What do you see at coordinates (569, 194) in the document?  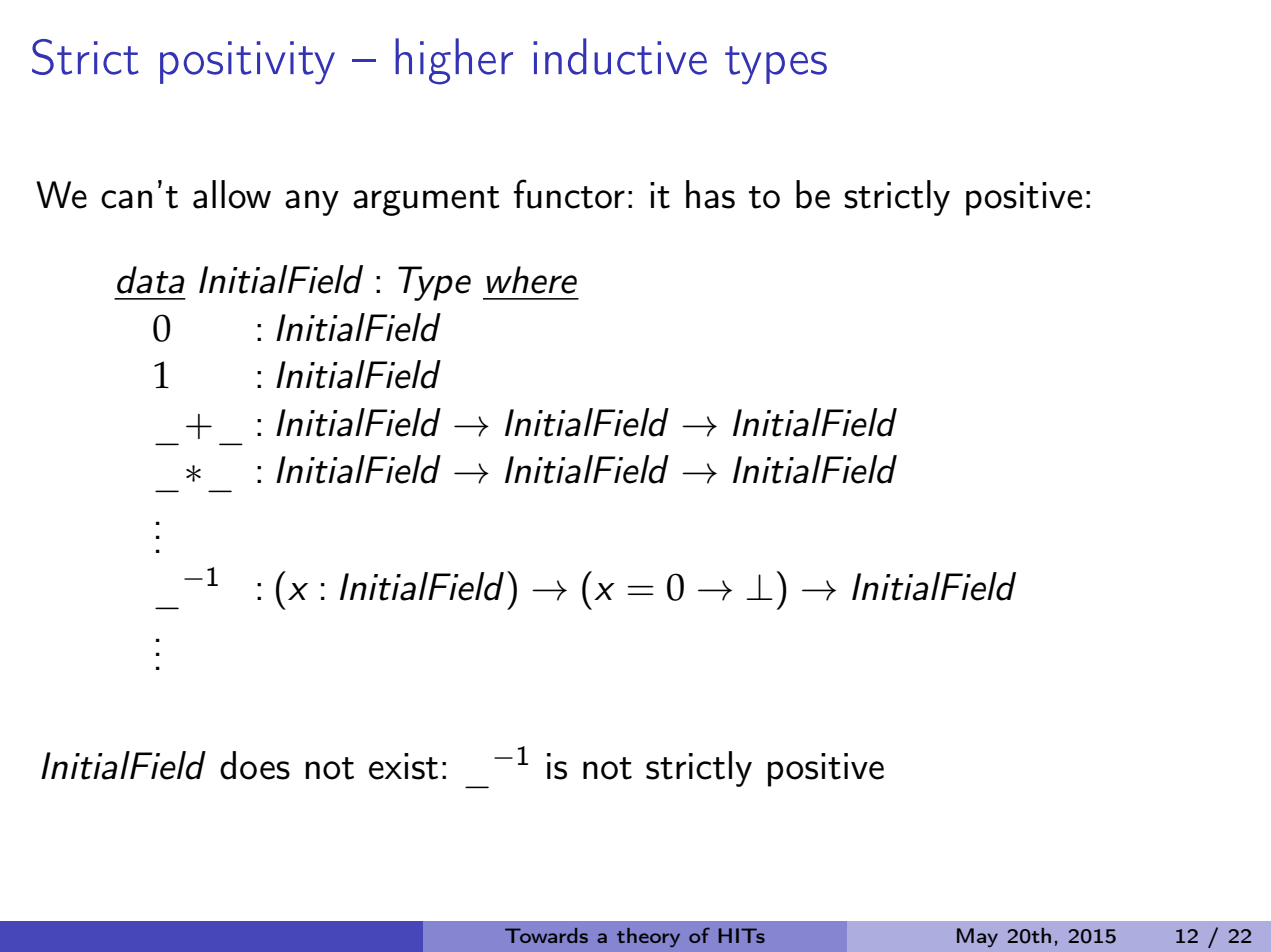 I see `functor` at bounding box center [569, 194].
